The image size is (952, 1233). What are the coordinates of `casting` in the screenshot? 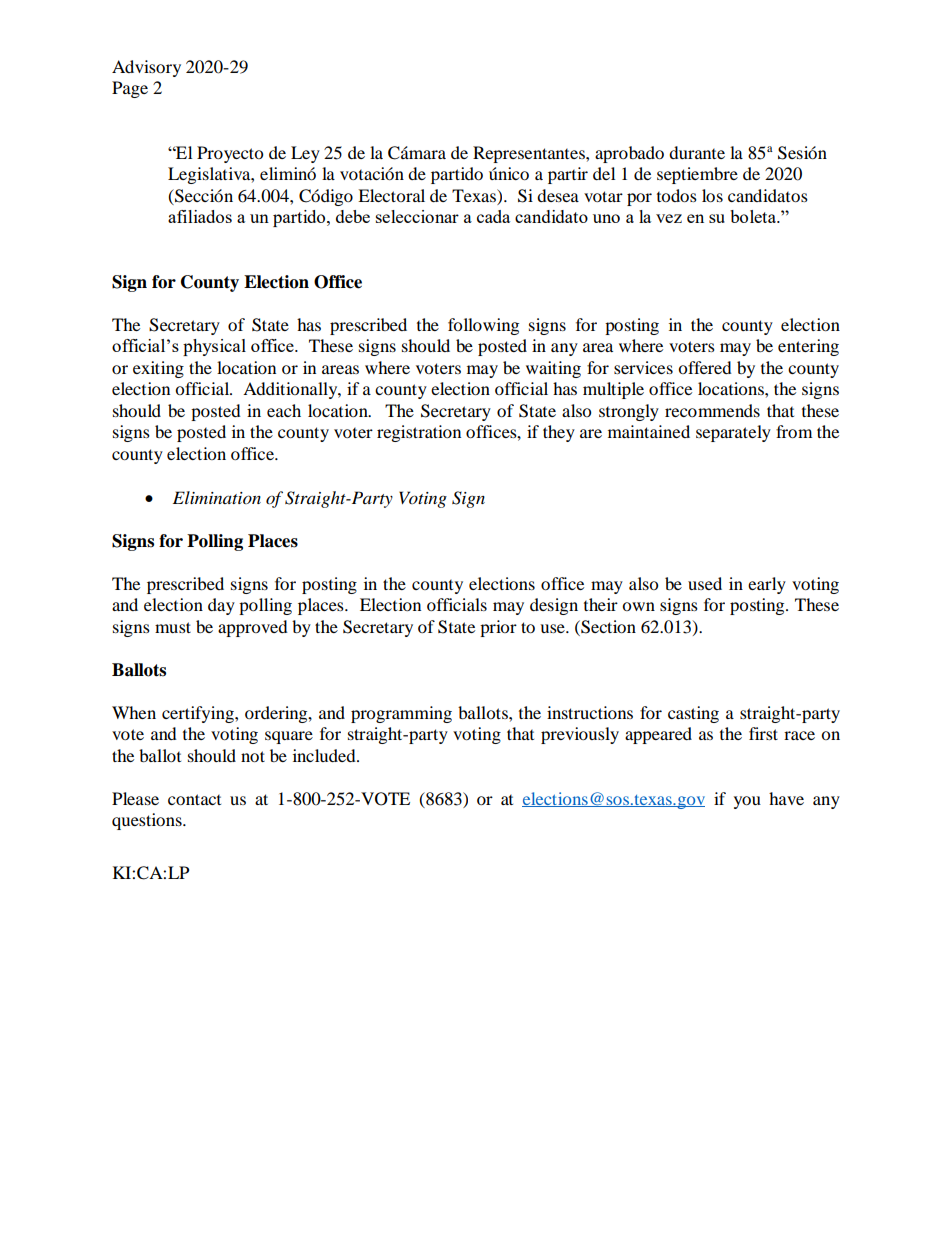 It's located at (693, 714).
